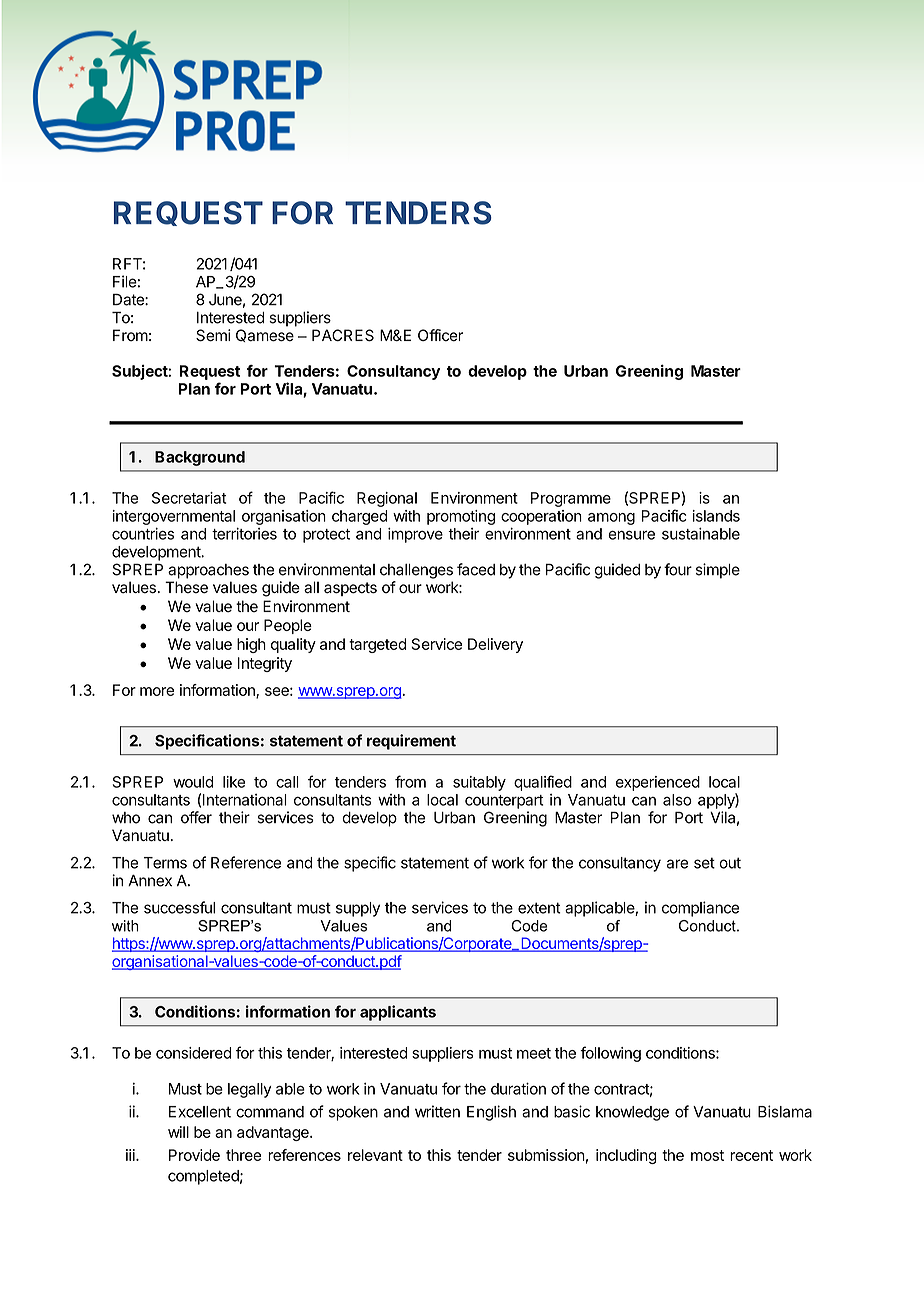 The width and height of the screenshot is (924, 1308). Describe the element at coordinates (411, 742) in the screenshot. I see `requirement` at that location.
